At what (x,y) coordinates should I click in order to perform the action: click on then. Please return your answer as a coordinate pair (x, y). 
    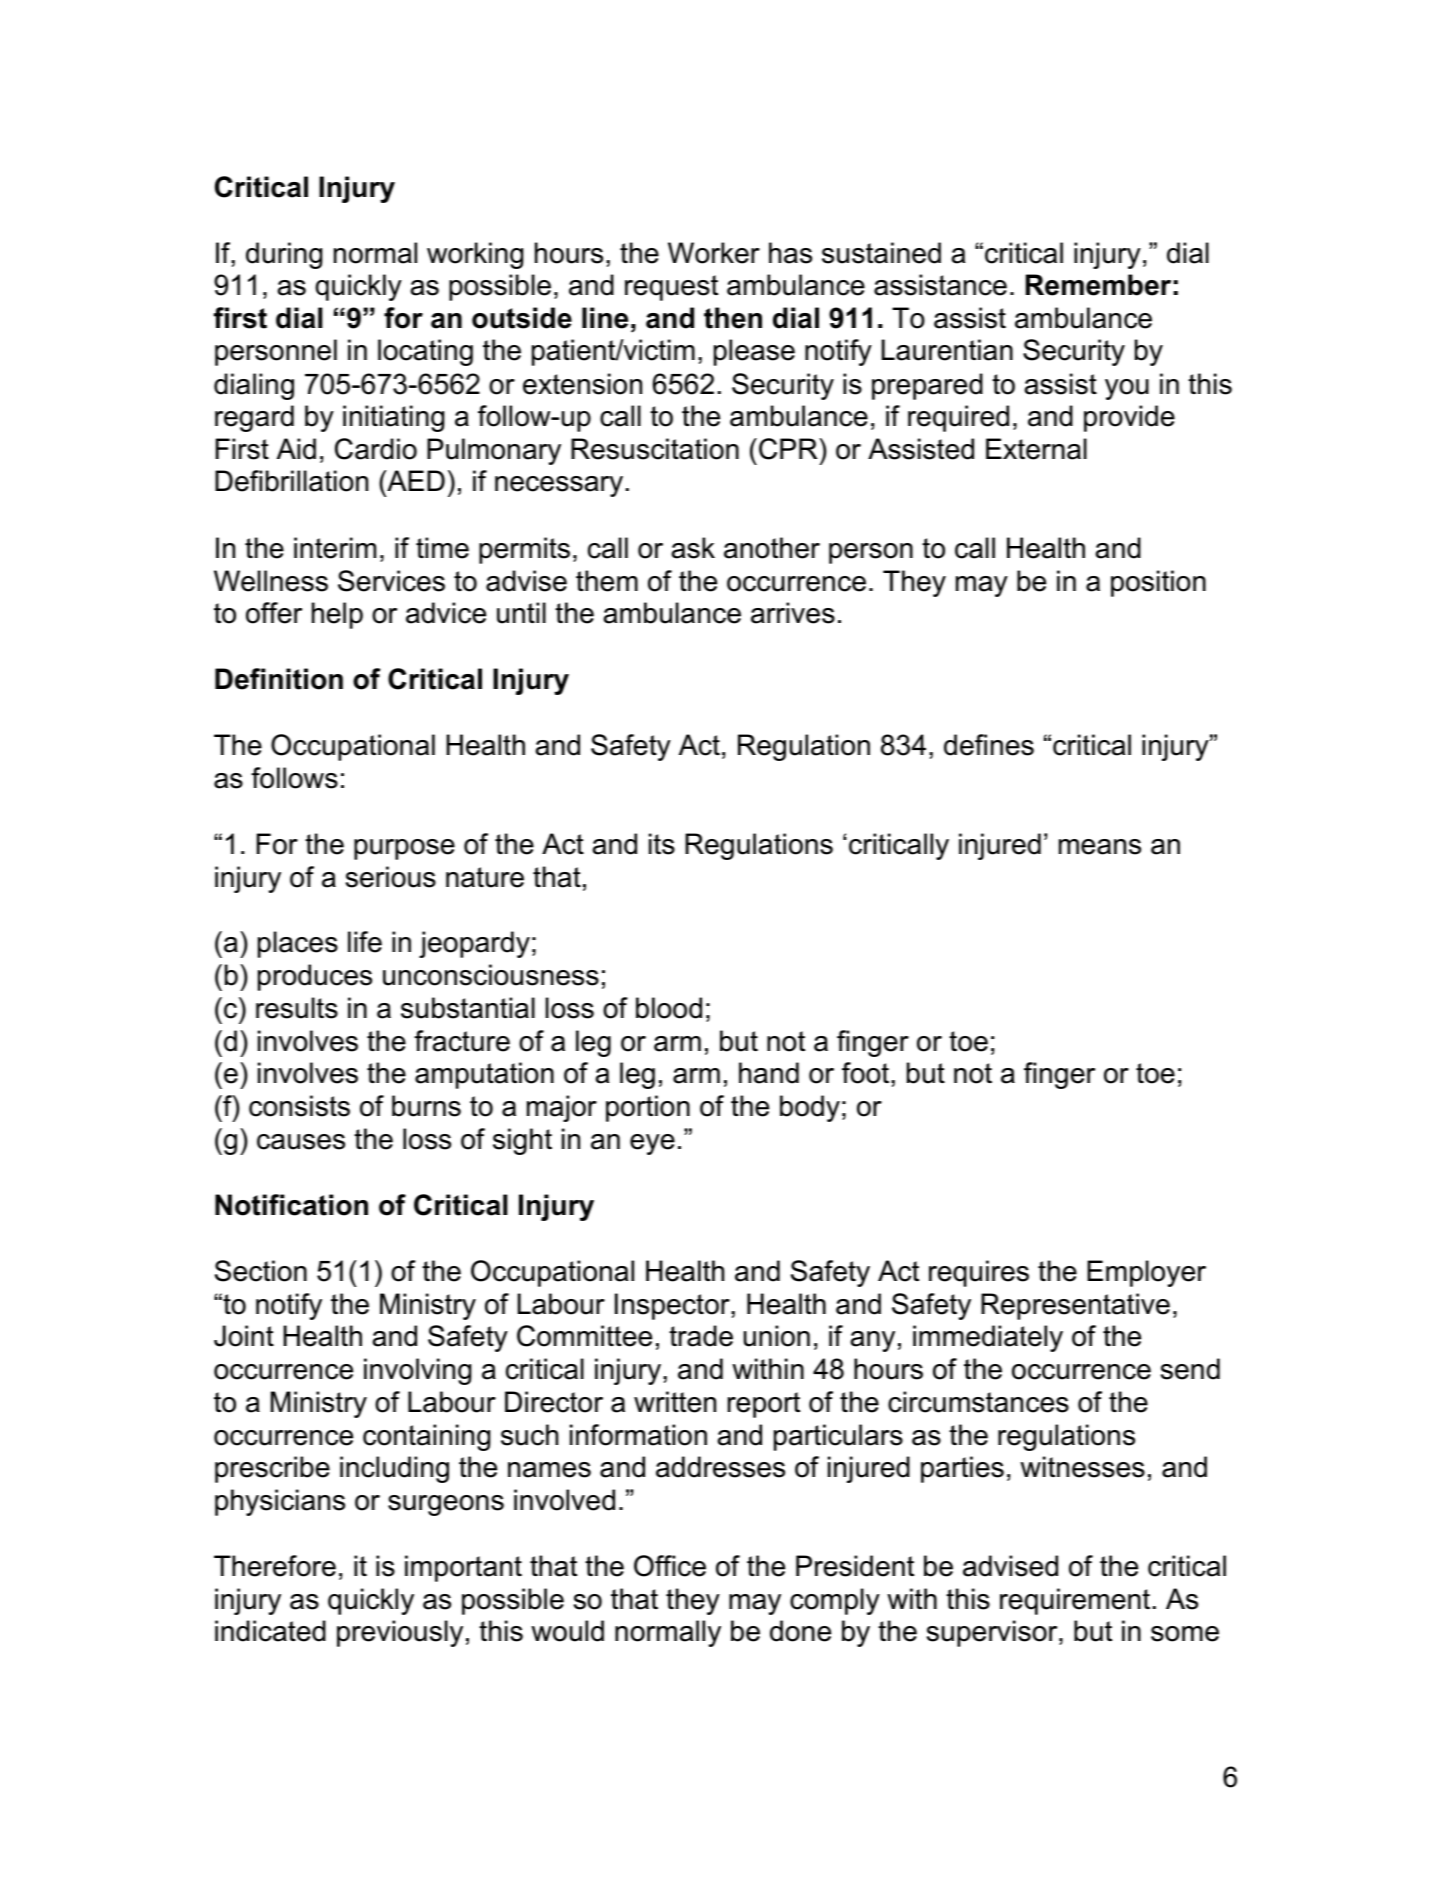
    Looking at the image, I should click on (733, 318).
